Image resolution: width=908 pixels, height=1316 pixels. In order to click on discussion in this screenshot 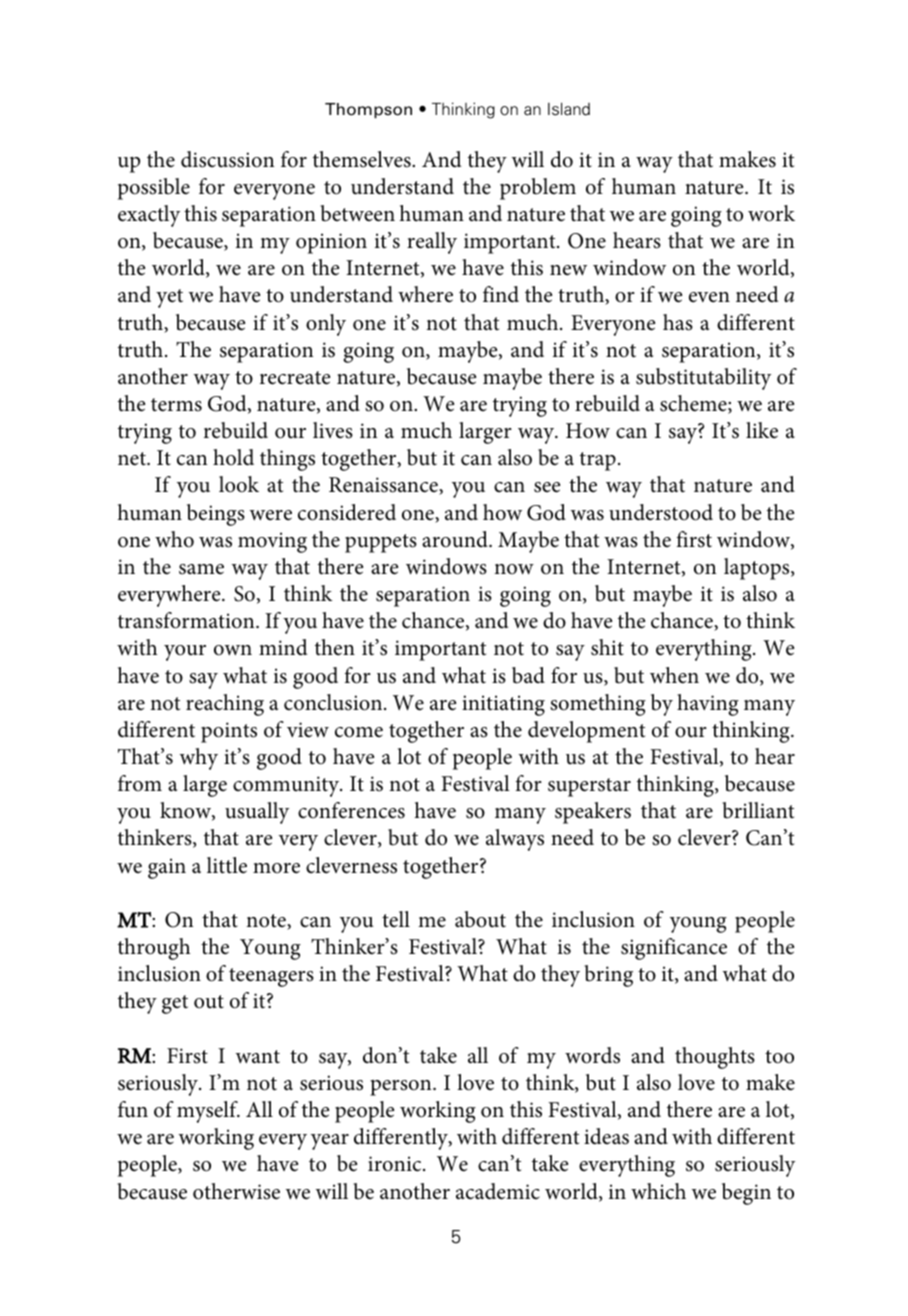, I will do `click(227, 159)`.
